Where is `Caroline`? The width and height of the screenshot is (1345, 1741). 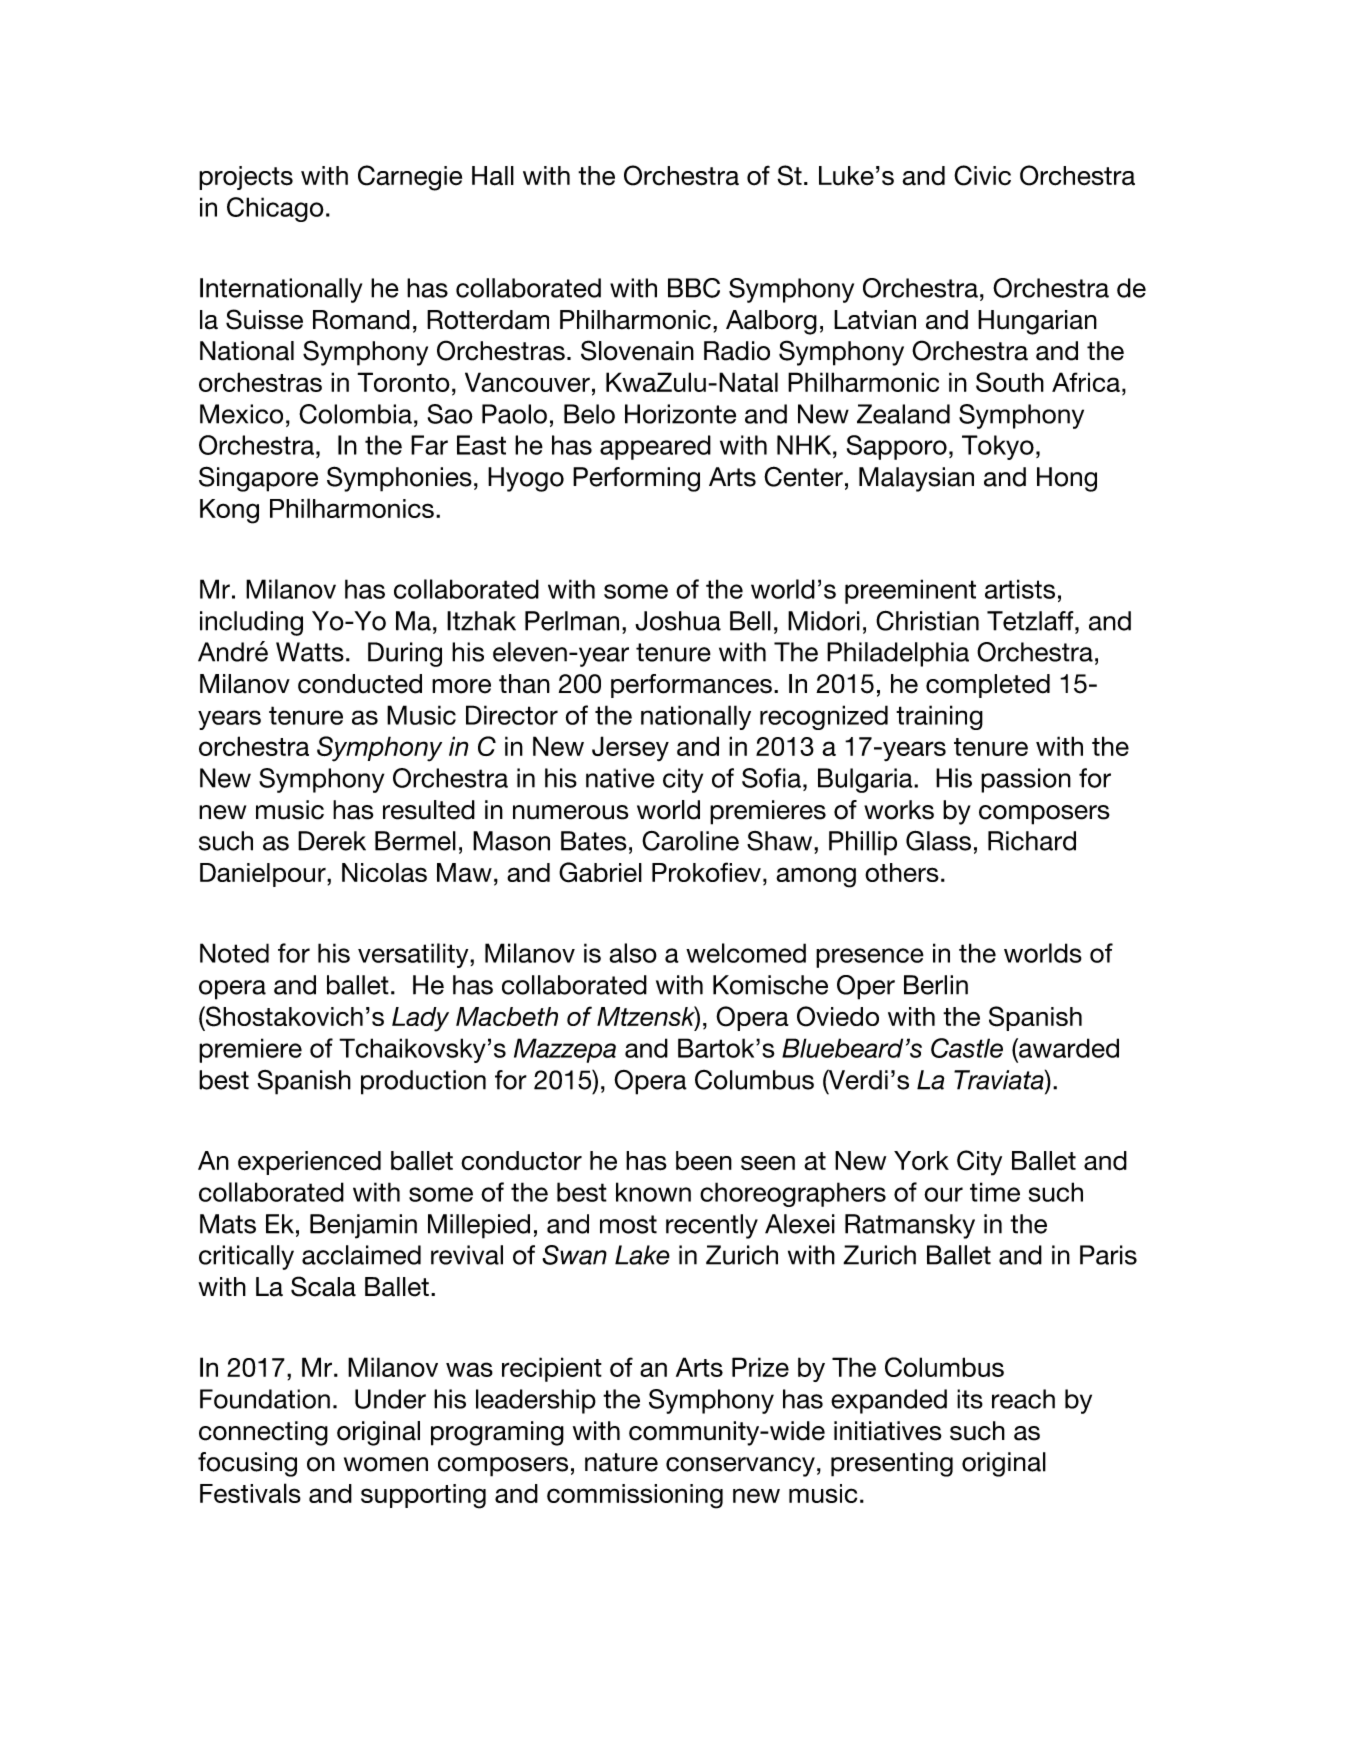 Caroline is located at coordinates (690, 841).
